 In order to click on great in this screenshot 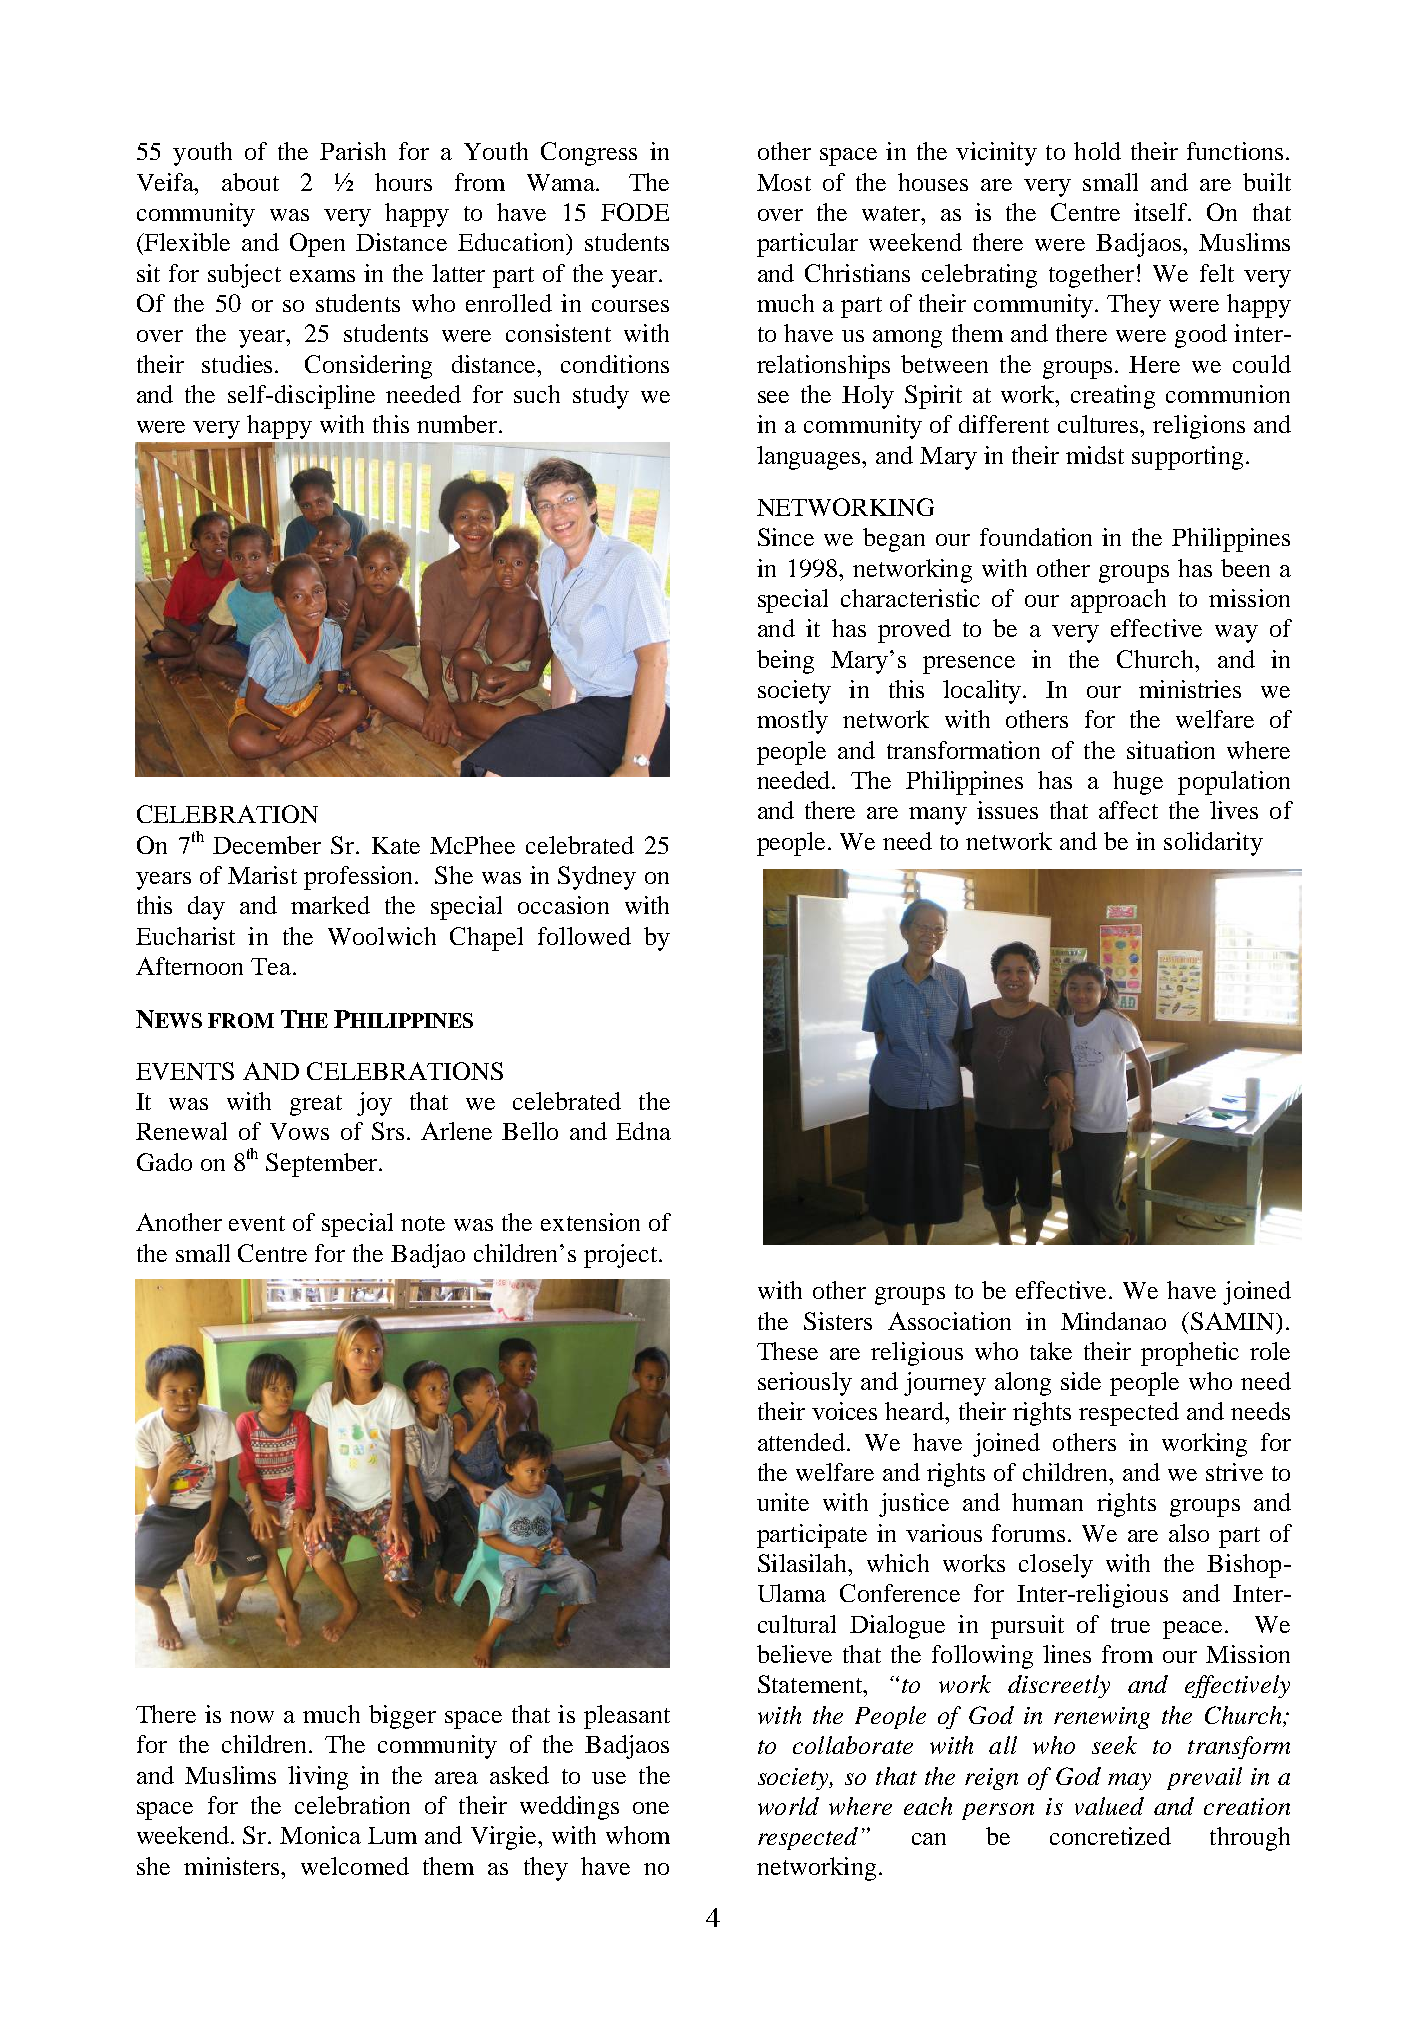, I will do `click(316, 1105)`.
